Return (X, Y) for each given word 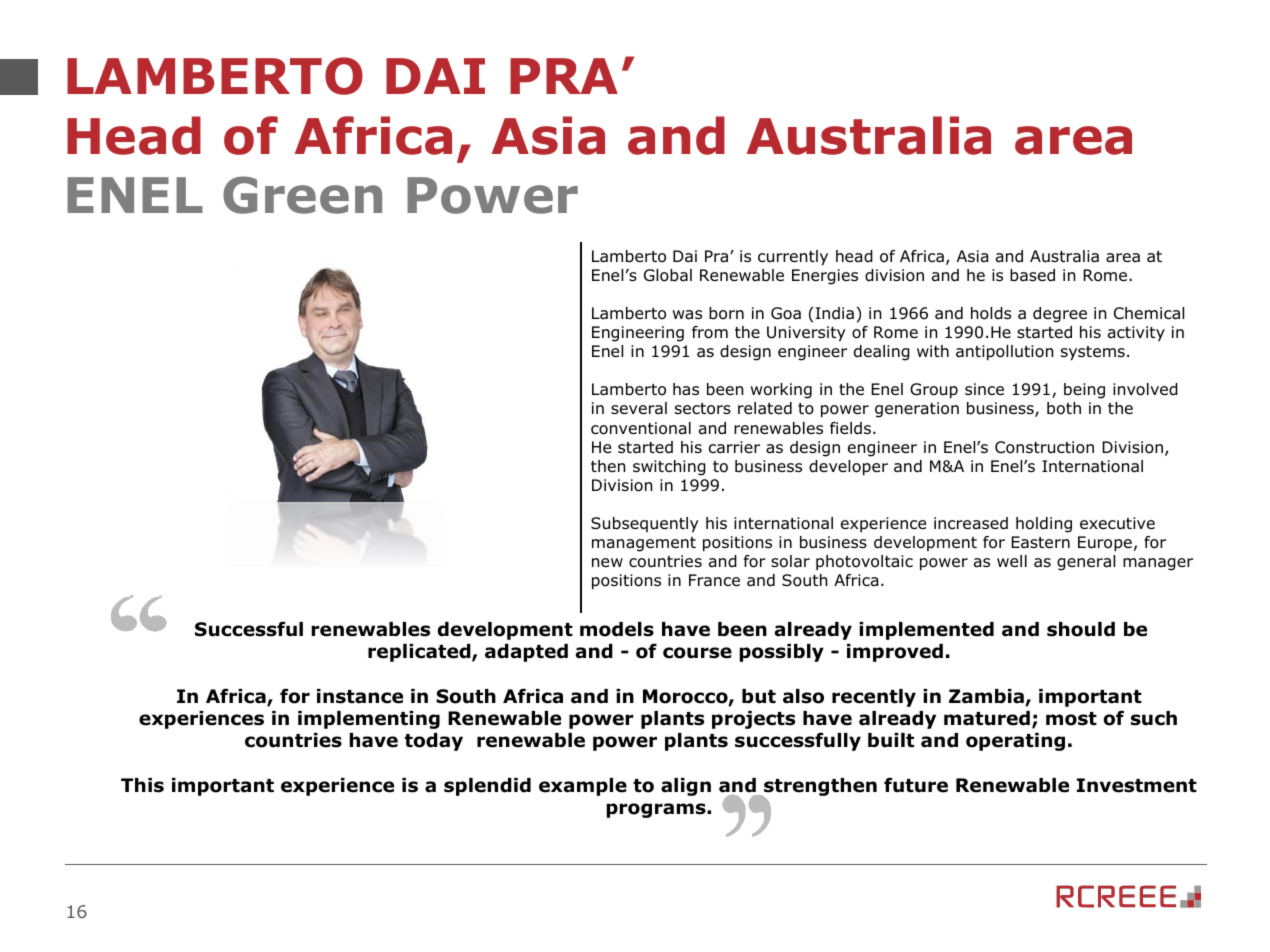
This (142, 785)
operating (1015, 742)
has (686, 389)
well (1012, 561)
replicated (420, 653)
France (714, 580)
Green (302, 195)
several (639, 408)
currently (793, 257)
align (686, 787)
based (1032, 275)
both (1064, 408)
